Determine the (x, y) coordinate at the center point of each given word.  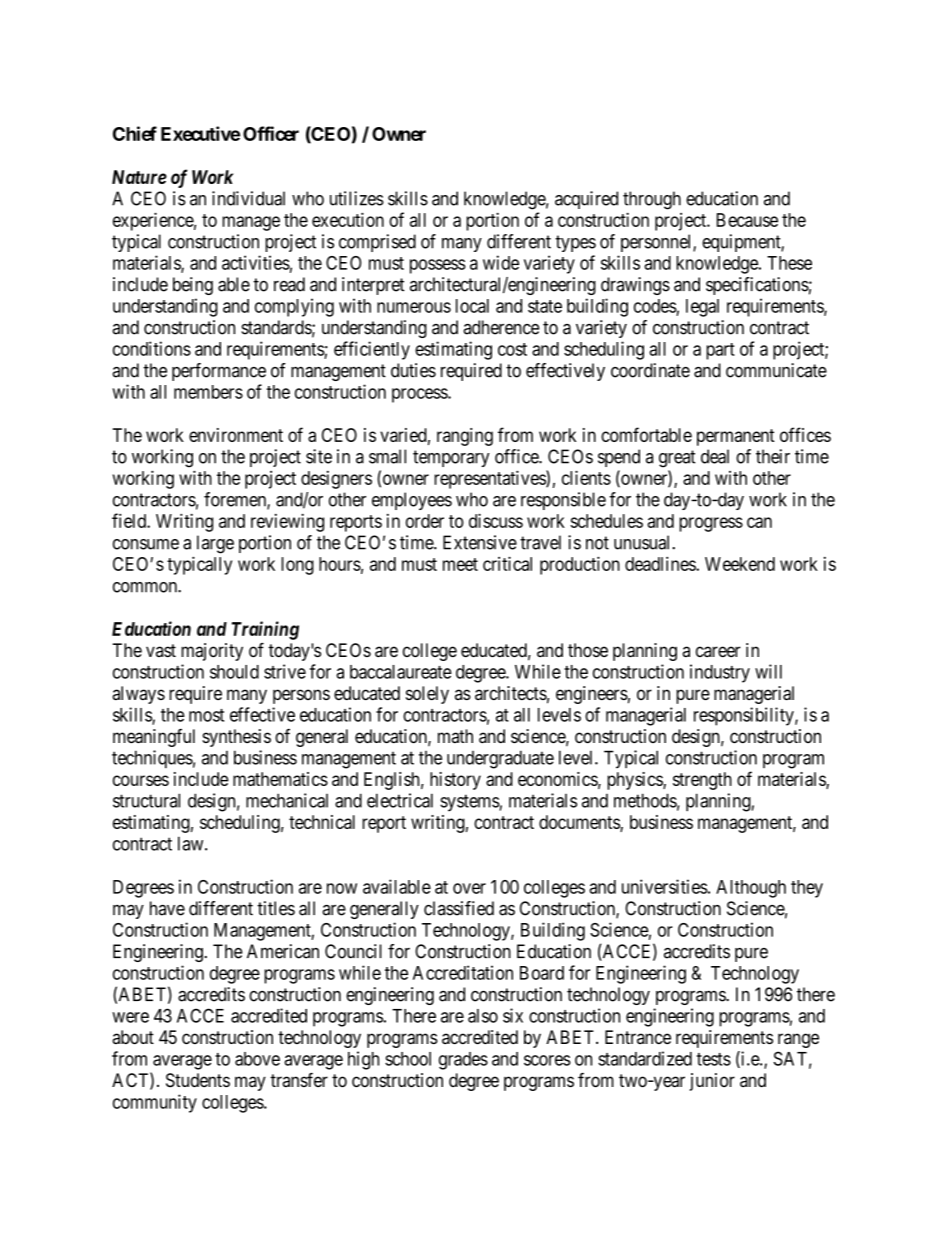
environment (236, 435)
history (455, 781)
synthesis (236, 738)
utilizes (357, 198)
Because (747, 220)
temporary (451, 458)
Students (198, 1080)
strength (702, 781)
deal (715, 456)
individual (248, 198)
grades (463, 1061)
